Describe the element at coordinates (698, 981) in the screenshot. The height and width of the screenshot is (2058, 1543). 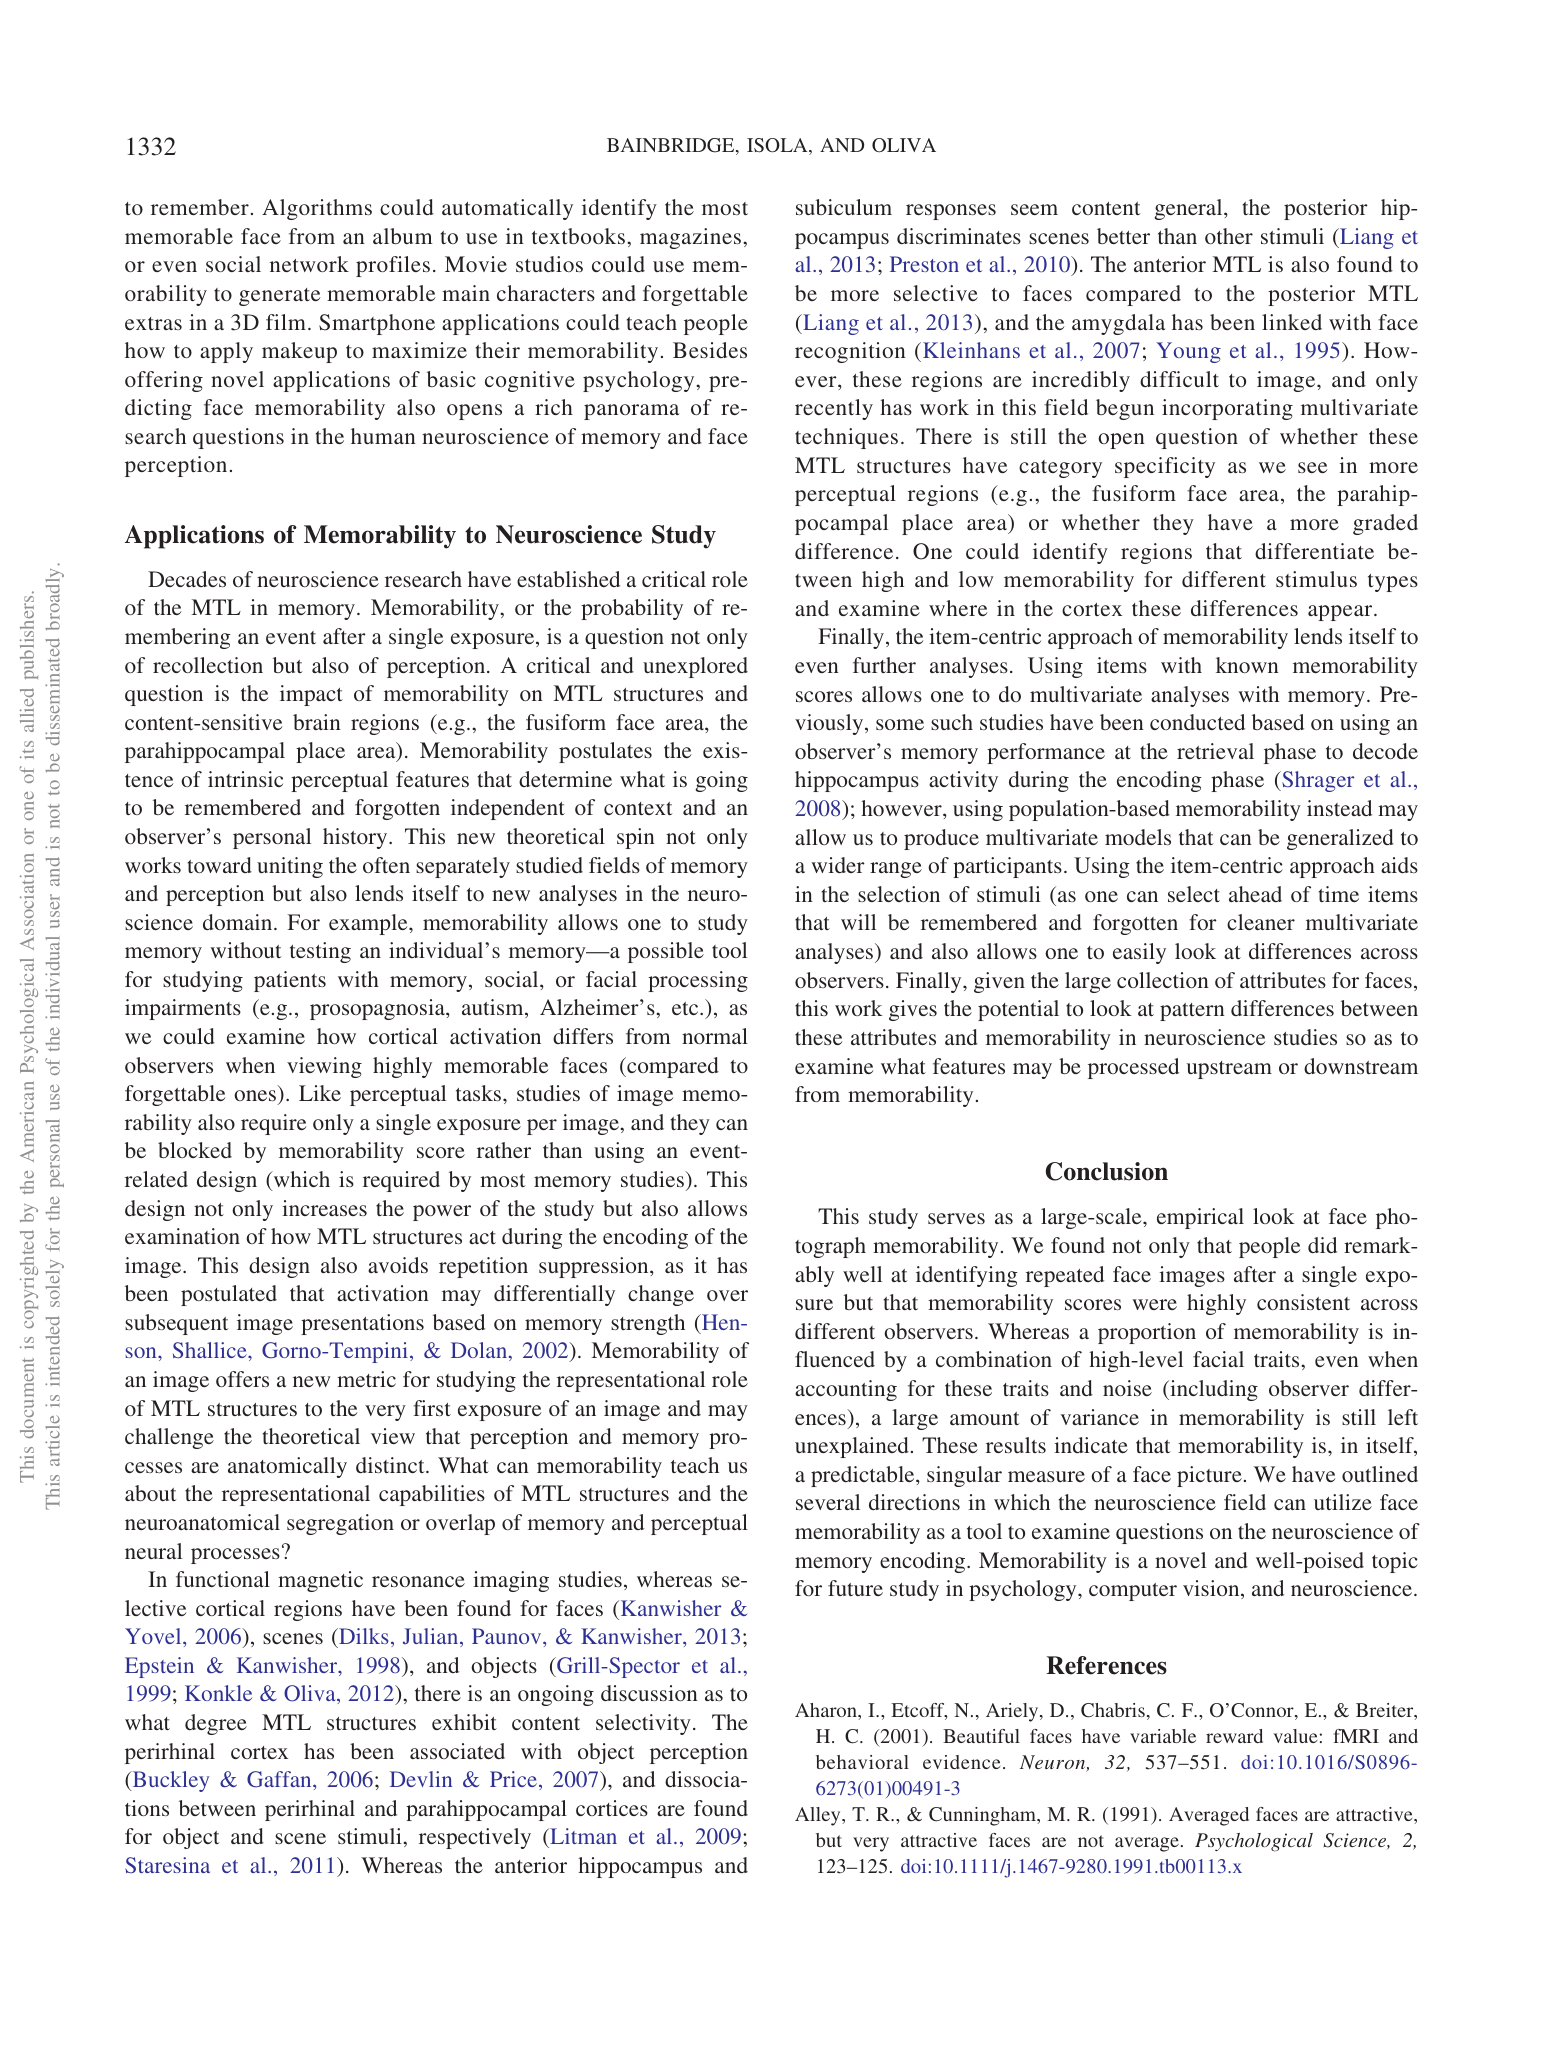
I see `processing` at that location.
